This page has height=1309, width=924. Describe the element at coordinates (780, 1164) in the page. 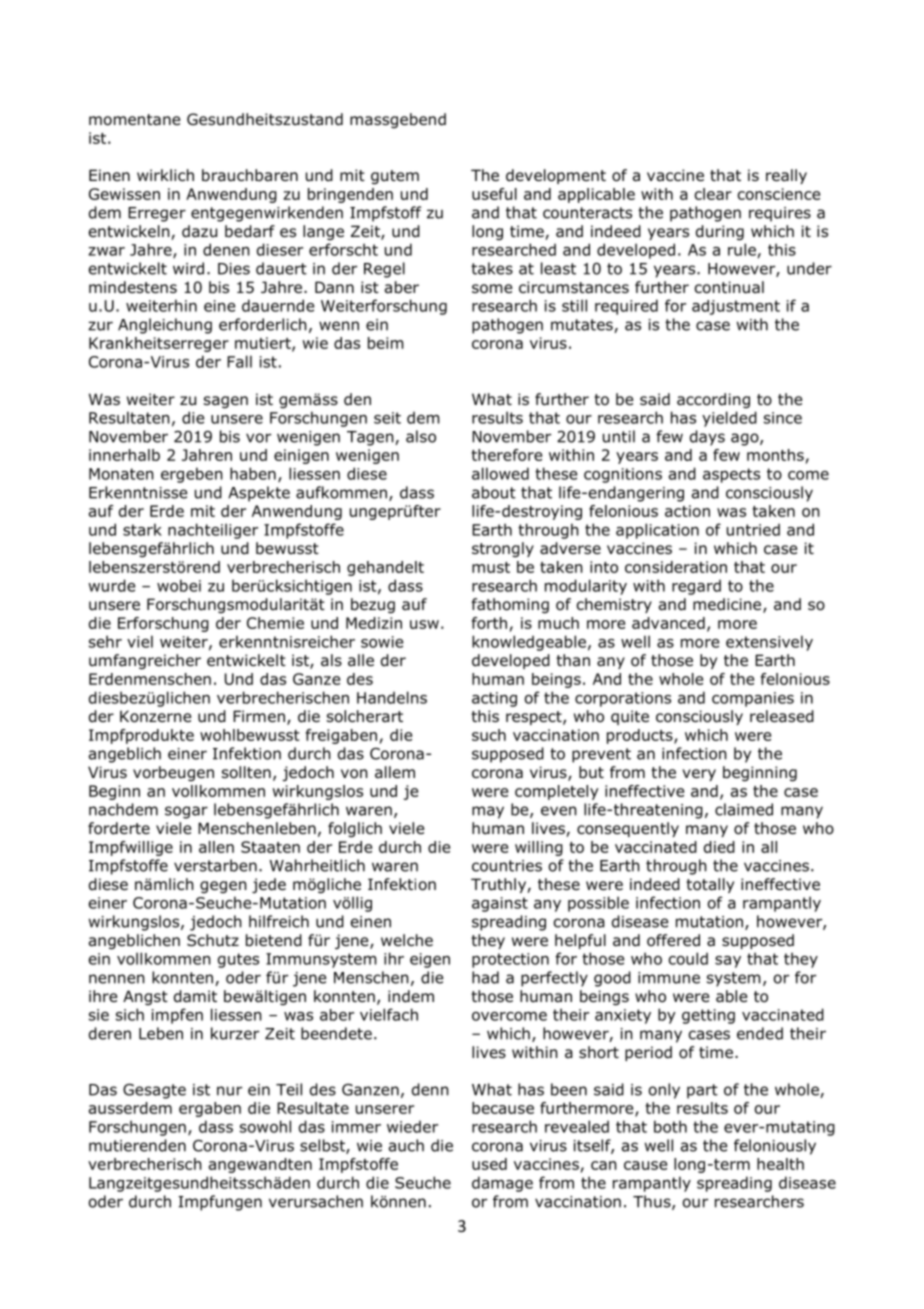

I see `health` at that location.
